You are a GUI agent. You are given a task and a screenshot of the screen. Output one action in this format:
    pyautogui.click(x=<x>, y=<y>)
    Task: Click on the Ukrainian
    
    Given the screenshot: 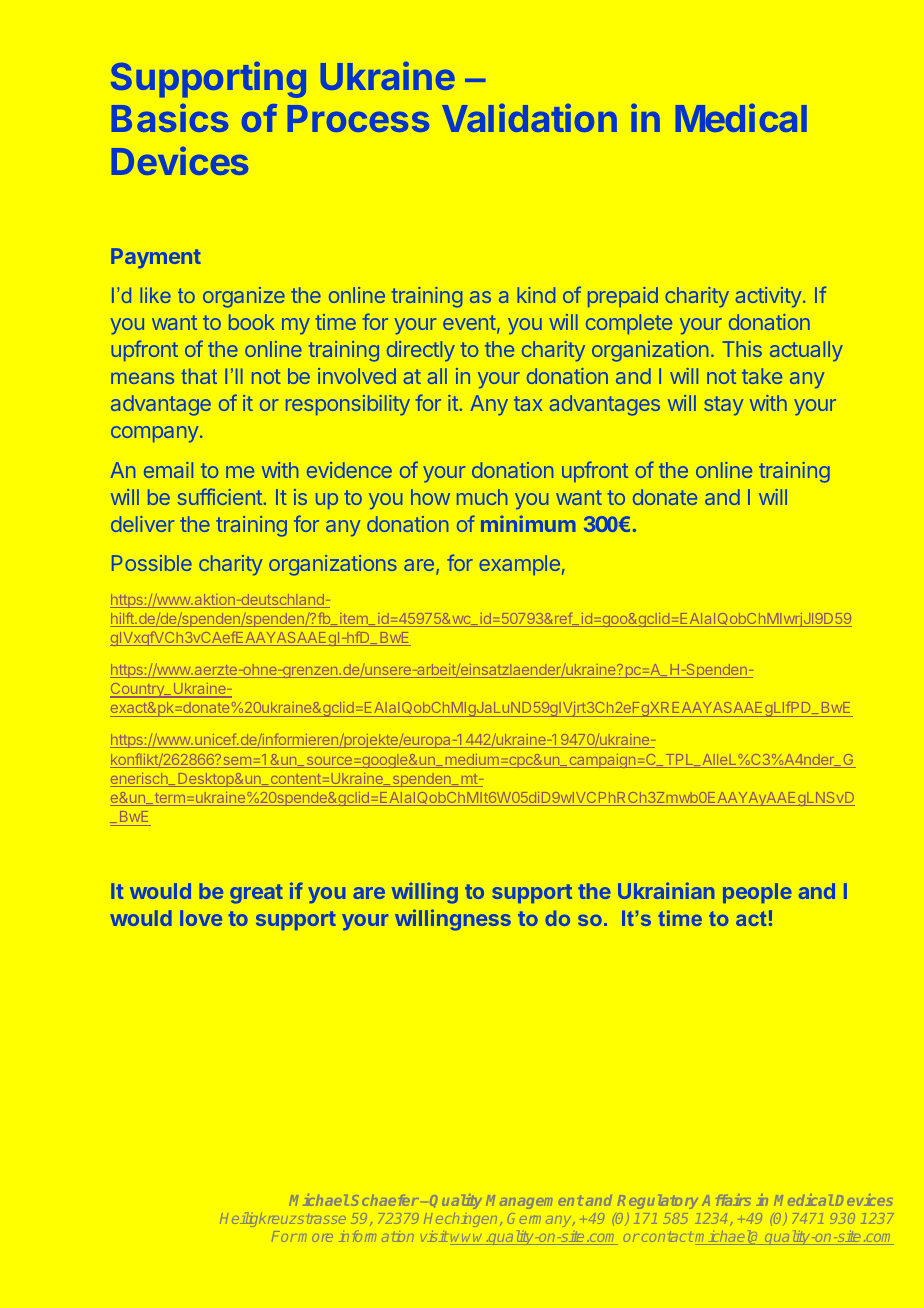 What is the action you would take?
    pyautogui.click(x=666, y=890)
